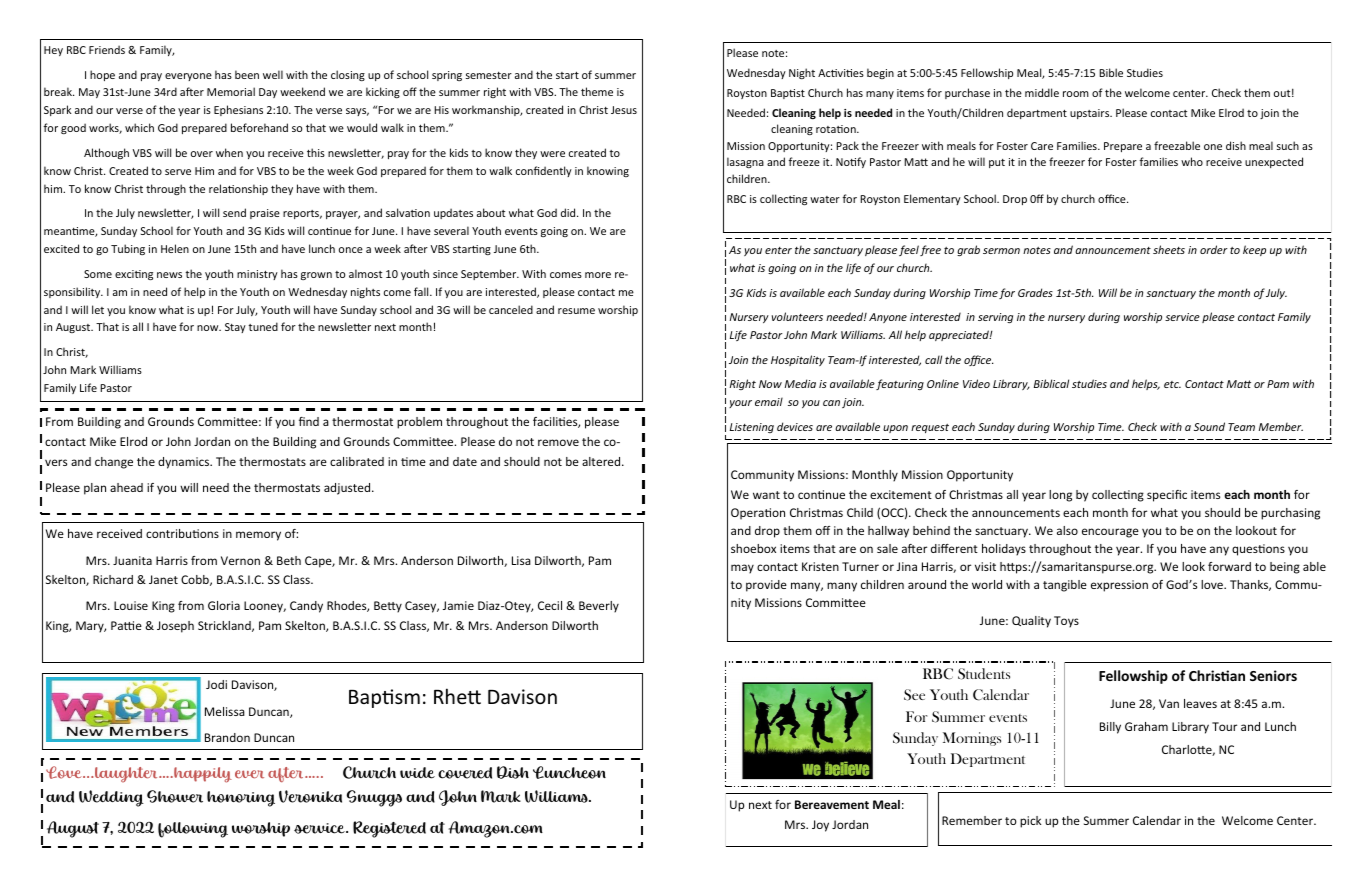  Describe the element at coordinates (1111, 72) in the screenshot. I see `Bible` at that location.
